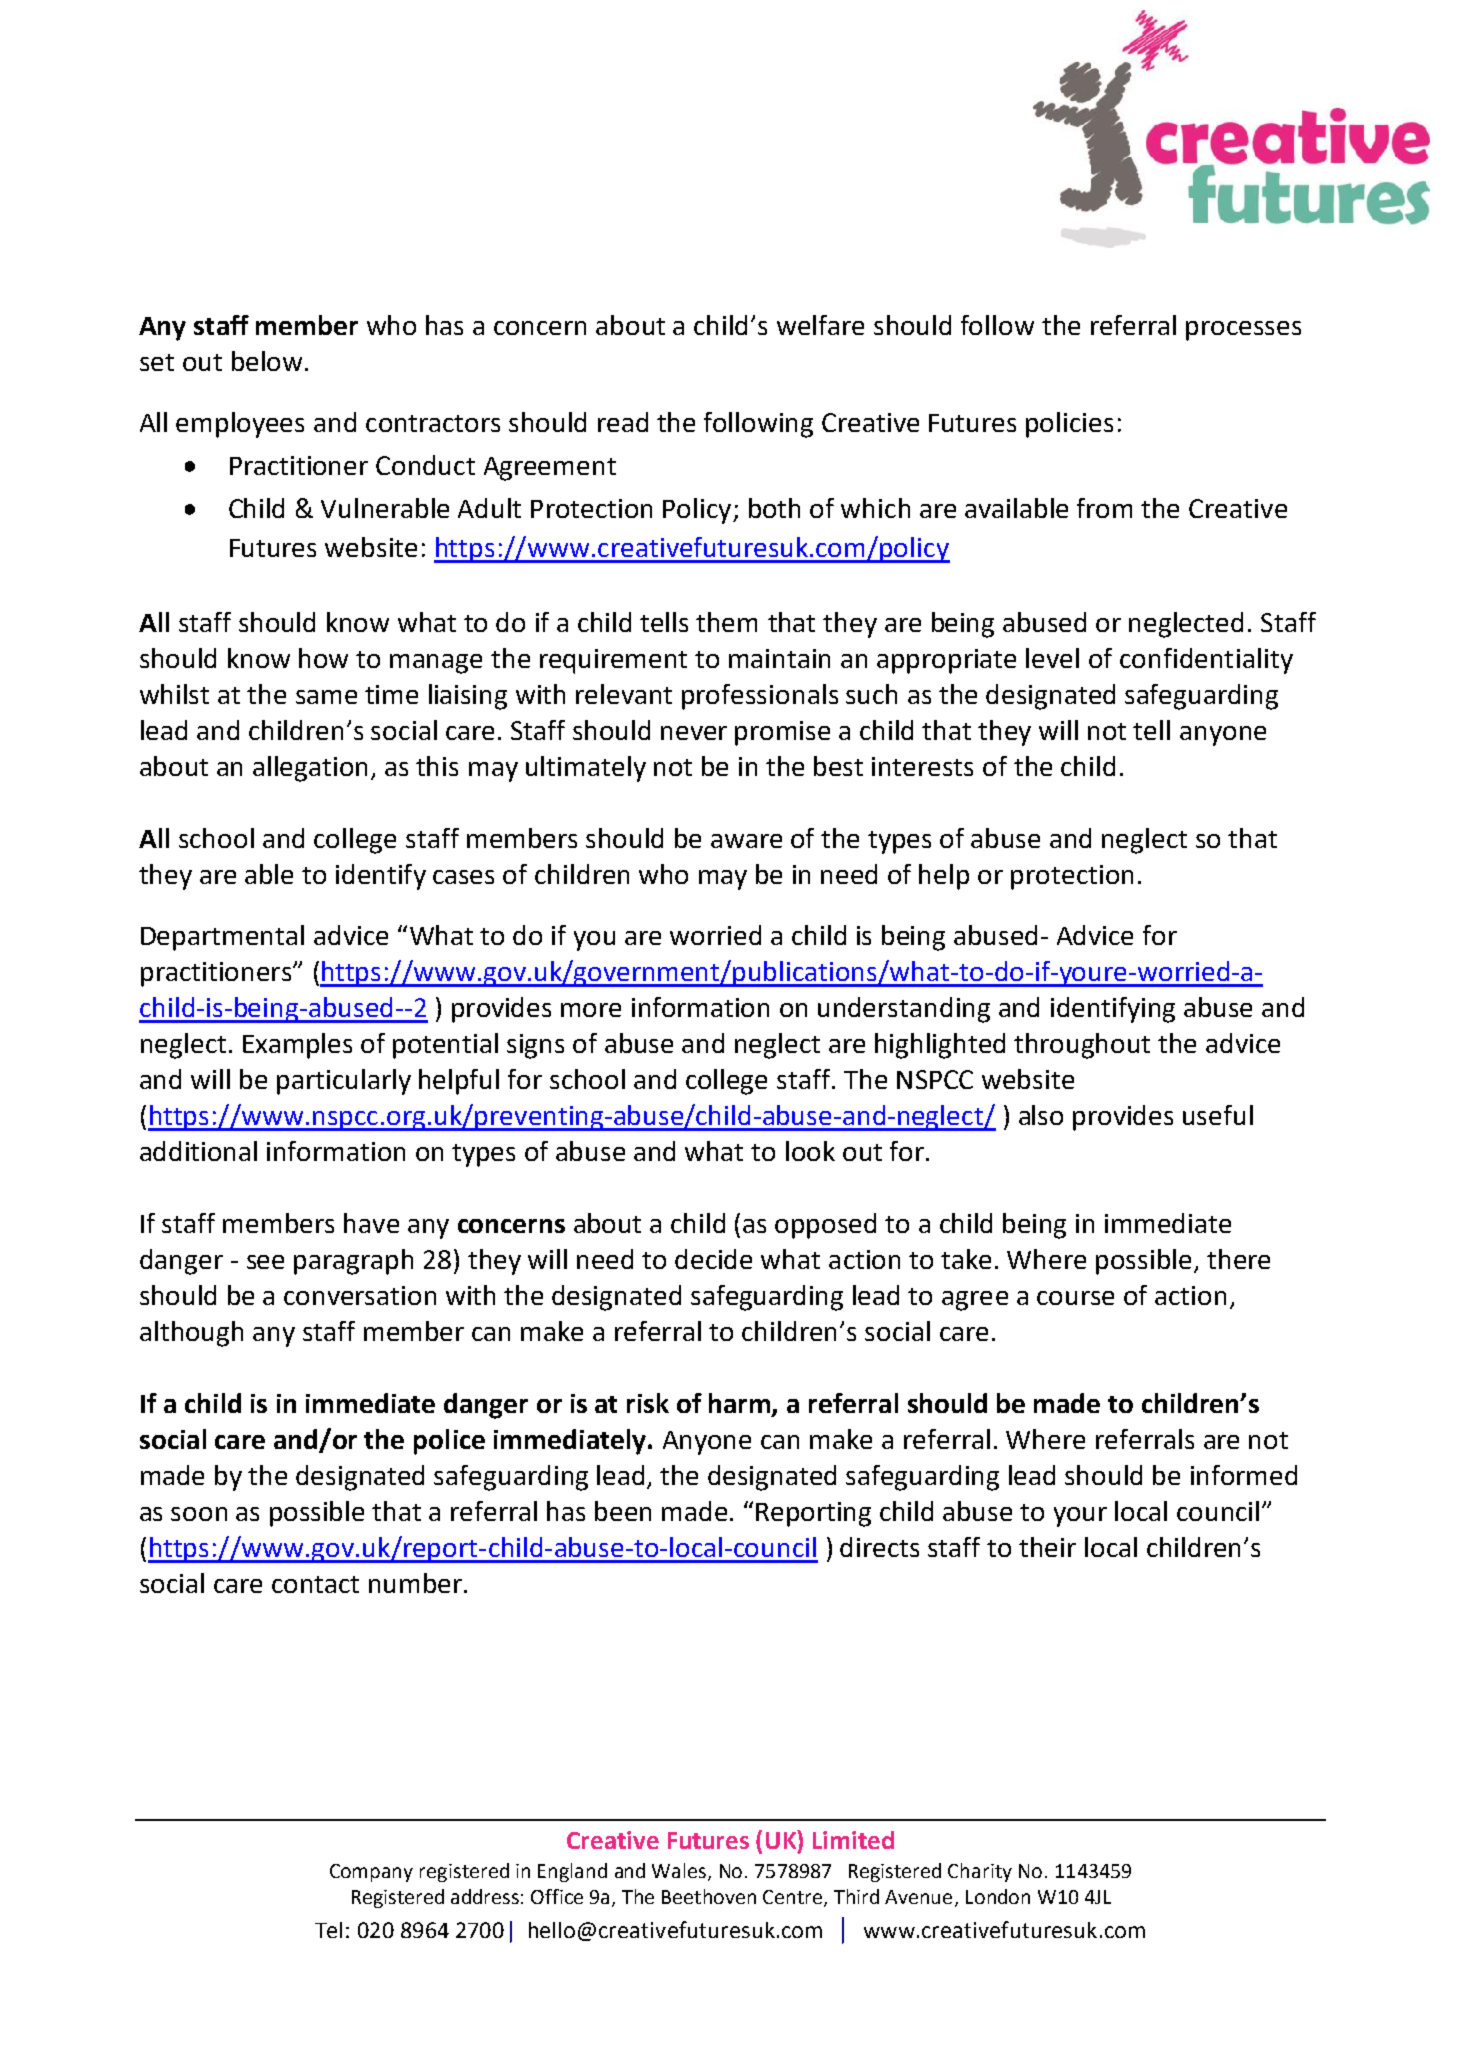 The width and height of the screenshot is (1462, 2068). Describe the element at coordinates (371, 1873) in the screenshot. I see `Company` at that location.
